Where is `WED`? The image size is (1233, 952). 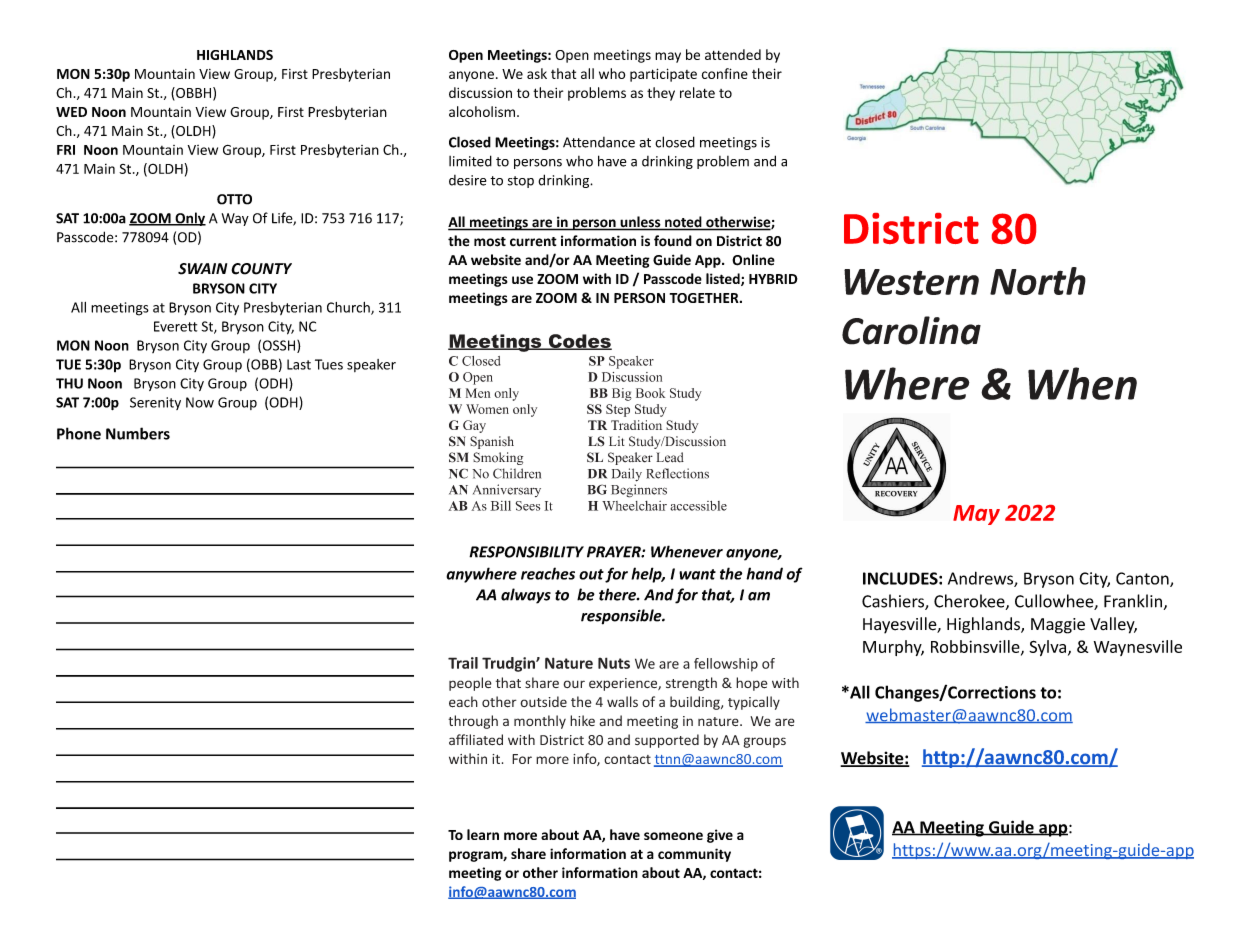
WED is located at coordinates (71, 112).
